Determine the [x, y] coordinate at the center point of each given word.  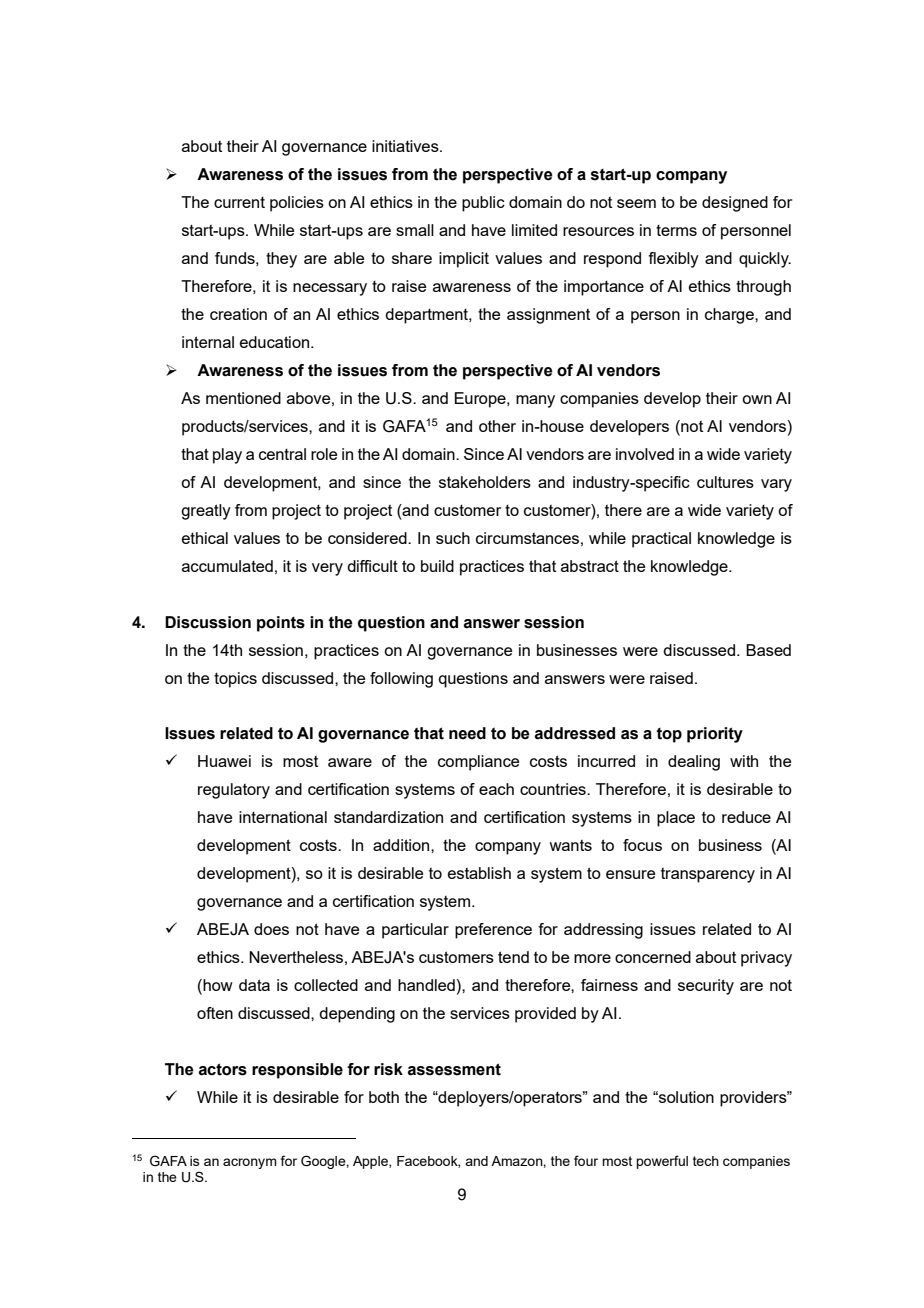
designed [735, 204]
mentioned [243, 398]
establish [479, 873]
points [281, 624]
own [757, 399]
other [497, 426]
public [483, 204]
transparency [708, 875]
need [467, 733]
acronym [250, 1163]
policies [297, 204]
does [271, 929]
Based [768, 650]
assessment [454, 1069]
